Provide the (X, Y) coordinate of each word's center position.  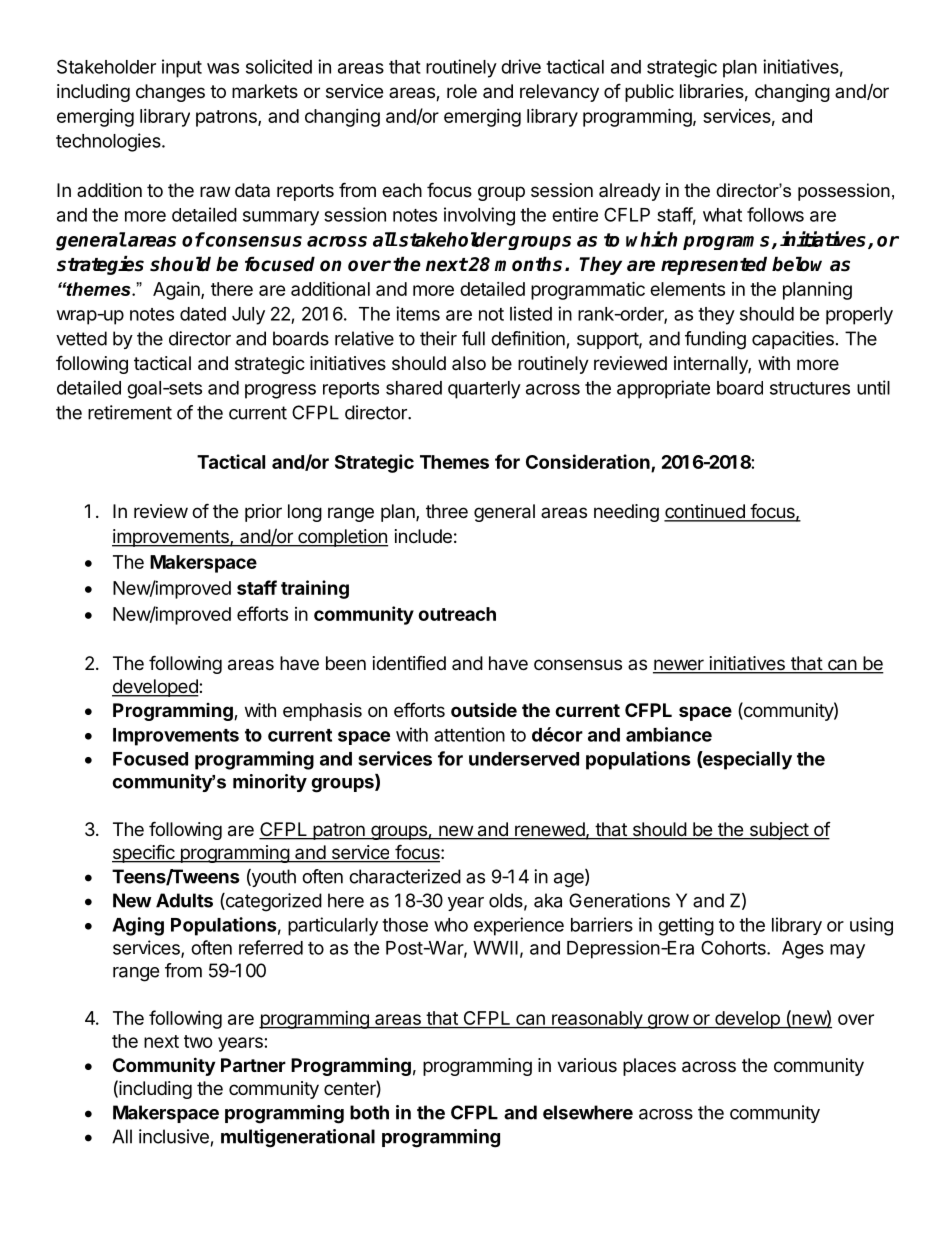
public (649, 93)
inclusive (174, 1136)
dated (203, 314)
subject (778, 831)
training (315, 589)
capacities (793, 340)
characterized (405, 876)
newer (679, 666)
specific (144, 853)
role (462, 91)
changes (170, 93)
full (473, 338)
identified (409, 662)
